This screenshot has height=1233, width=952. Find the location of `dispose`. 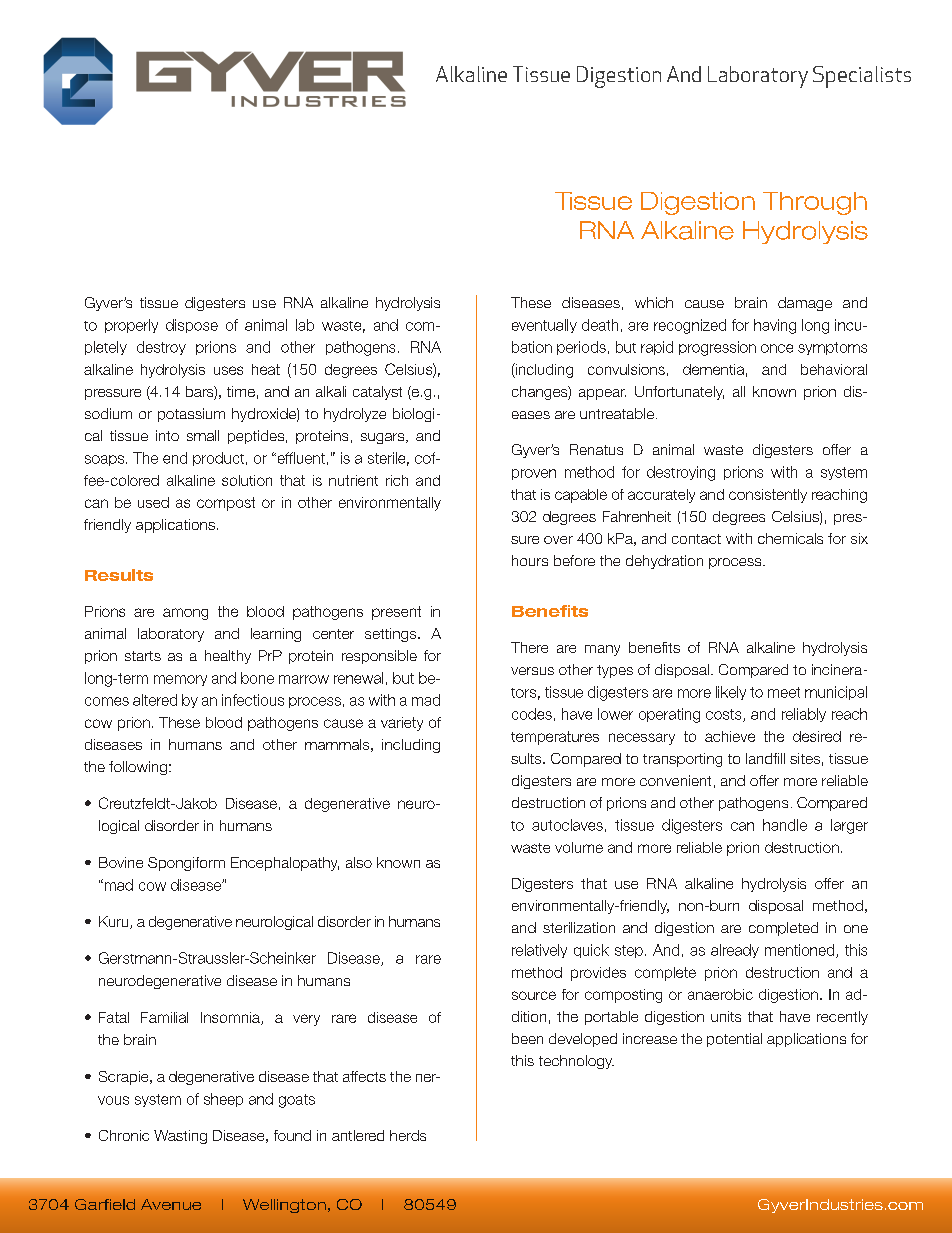

dispose is located at coordinates (192, 326).
